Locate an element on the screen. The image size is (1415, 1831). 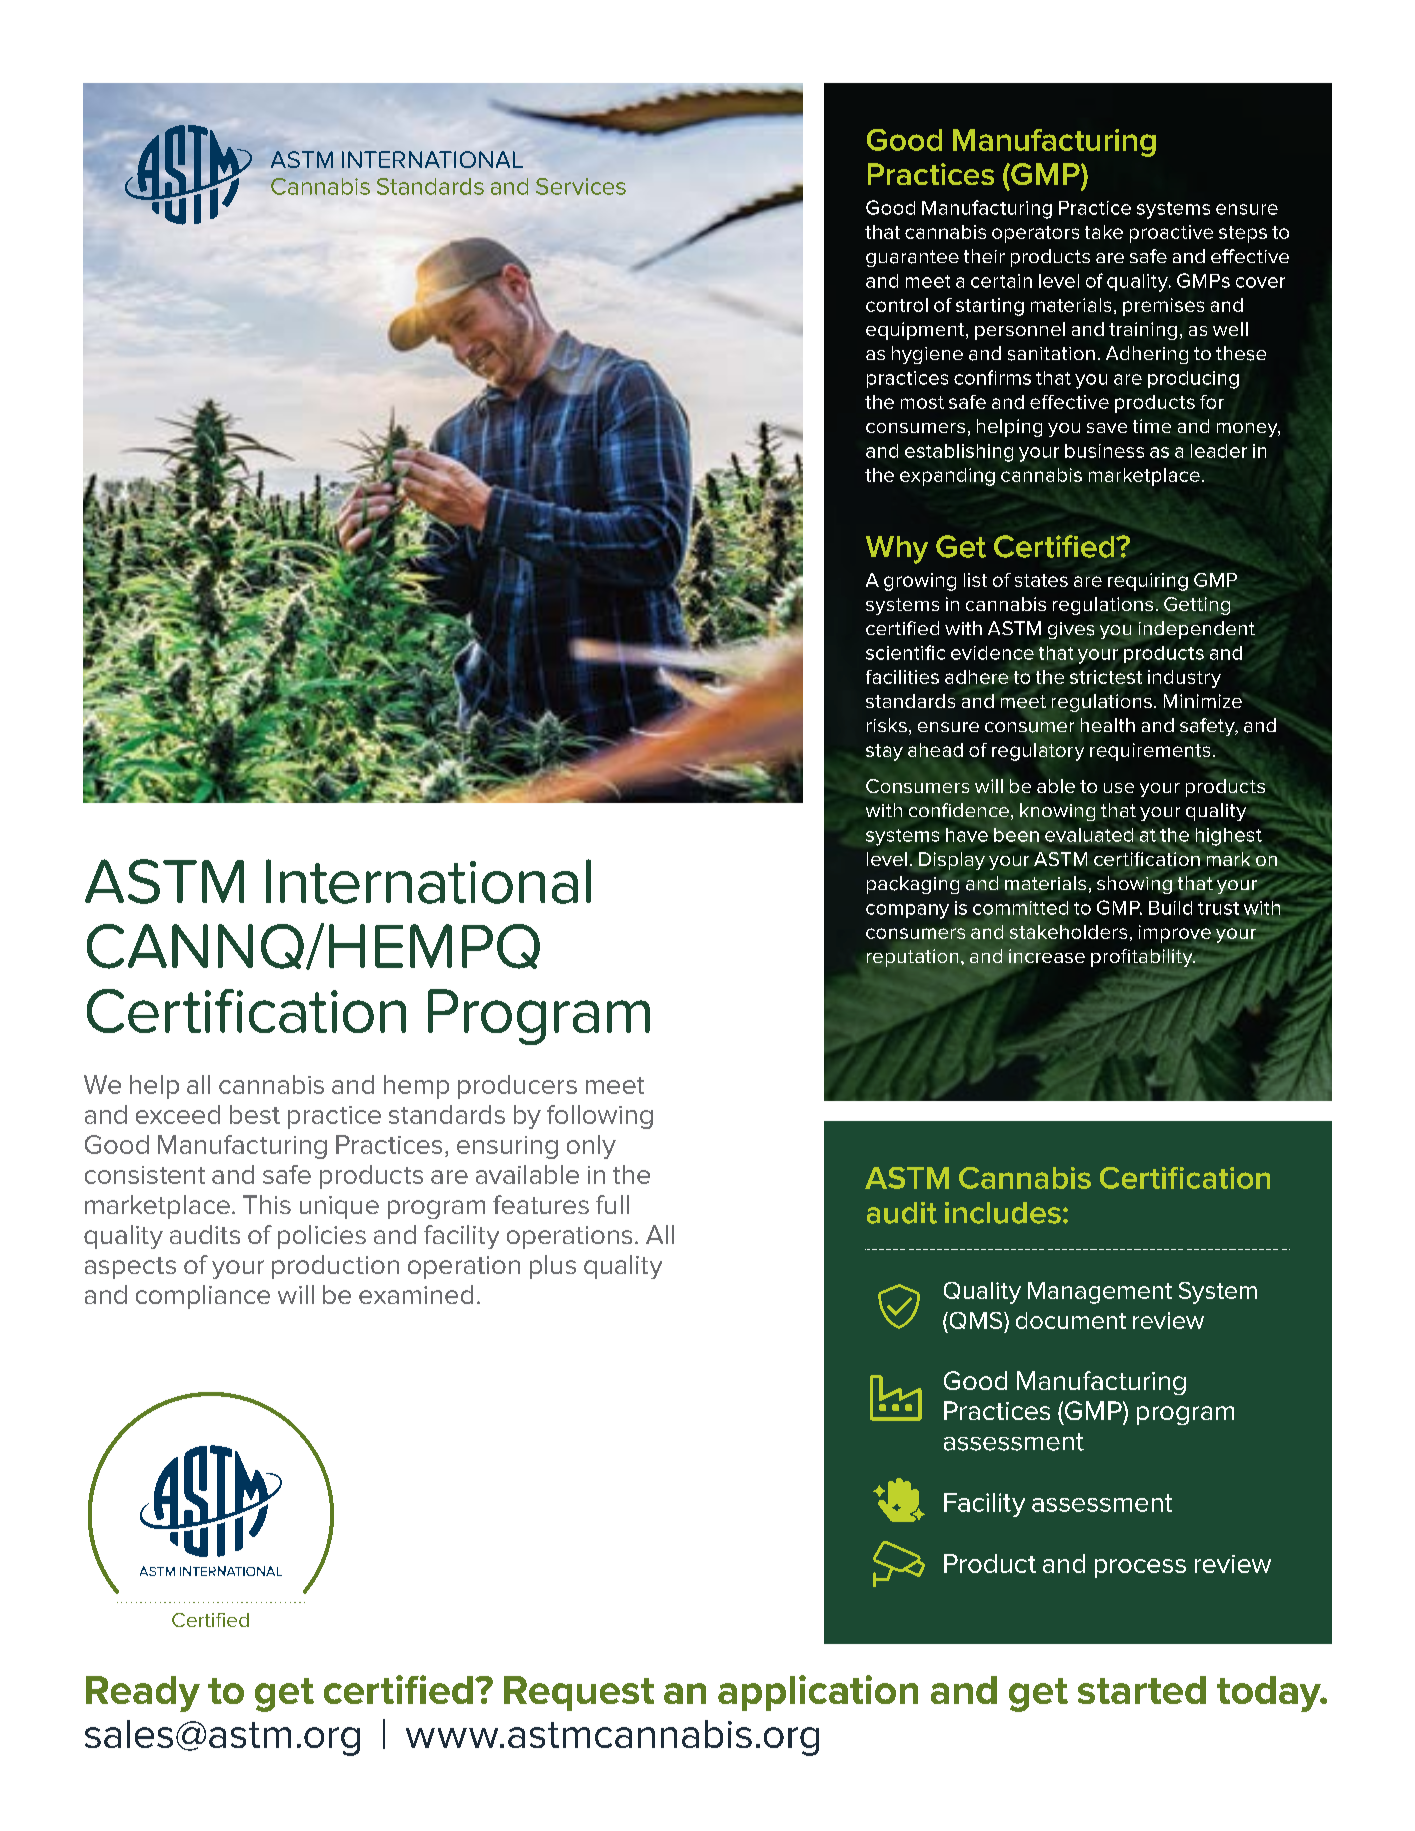
best is located at coordinates (255, 1114).
